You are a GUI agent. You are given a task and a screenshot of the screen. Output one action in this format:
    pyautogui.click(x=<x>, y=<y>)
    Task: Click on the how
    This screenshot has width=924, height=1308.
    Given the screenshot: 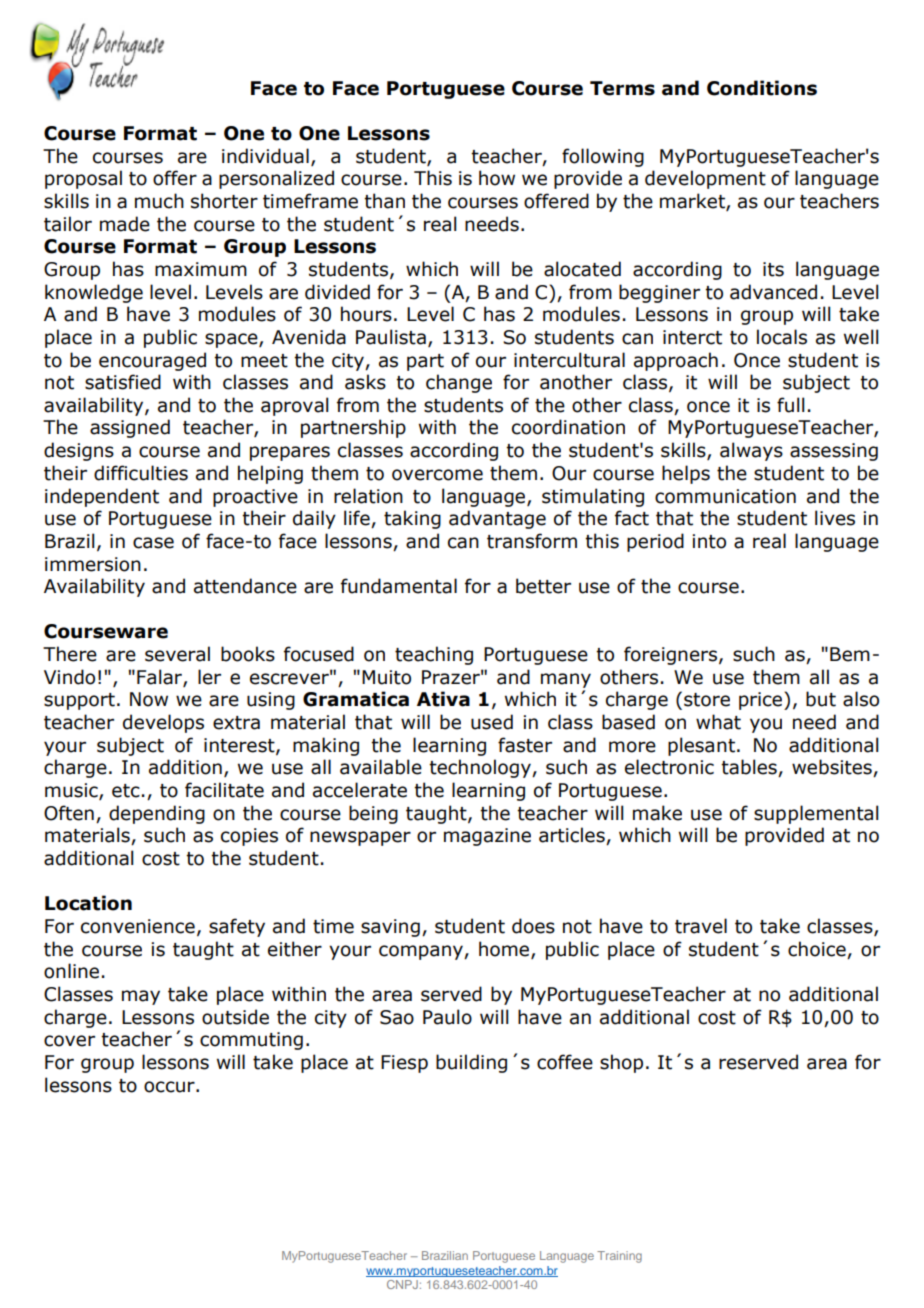 What is the action you would take?
    pyautogui.click(x=497, y=178)
